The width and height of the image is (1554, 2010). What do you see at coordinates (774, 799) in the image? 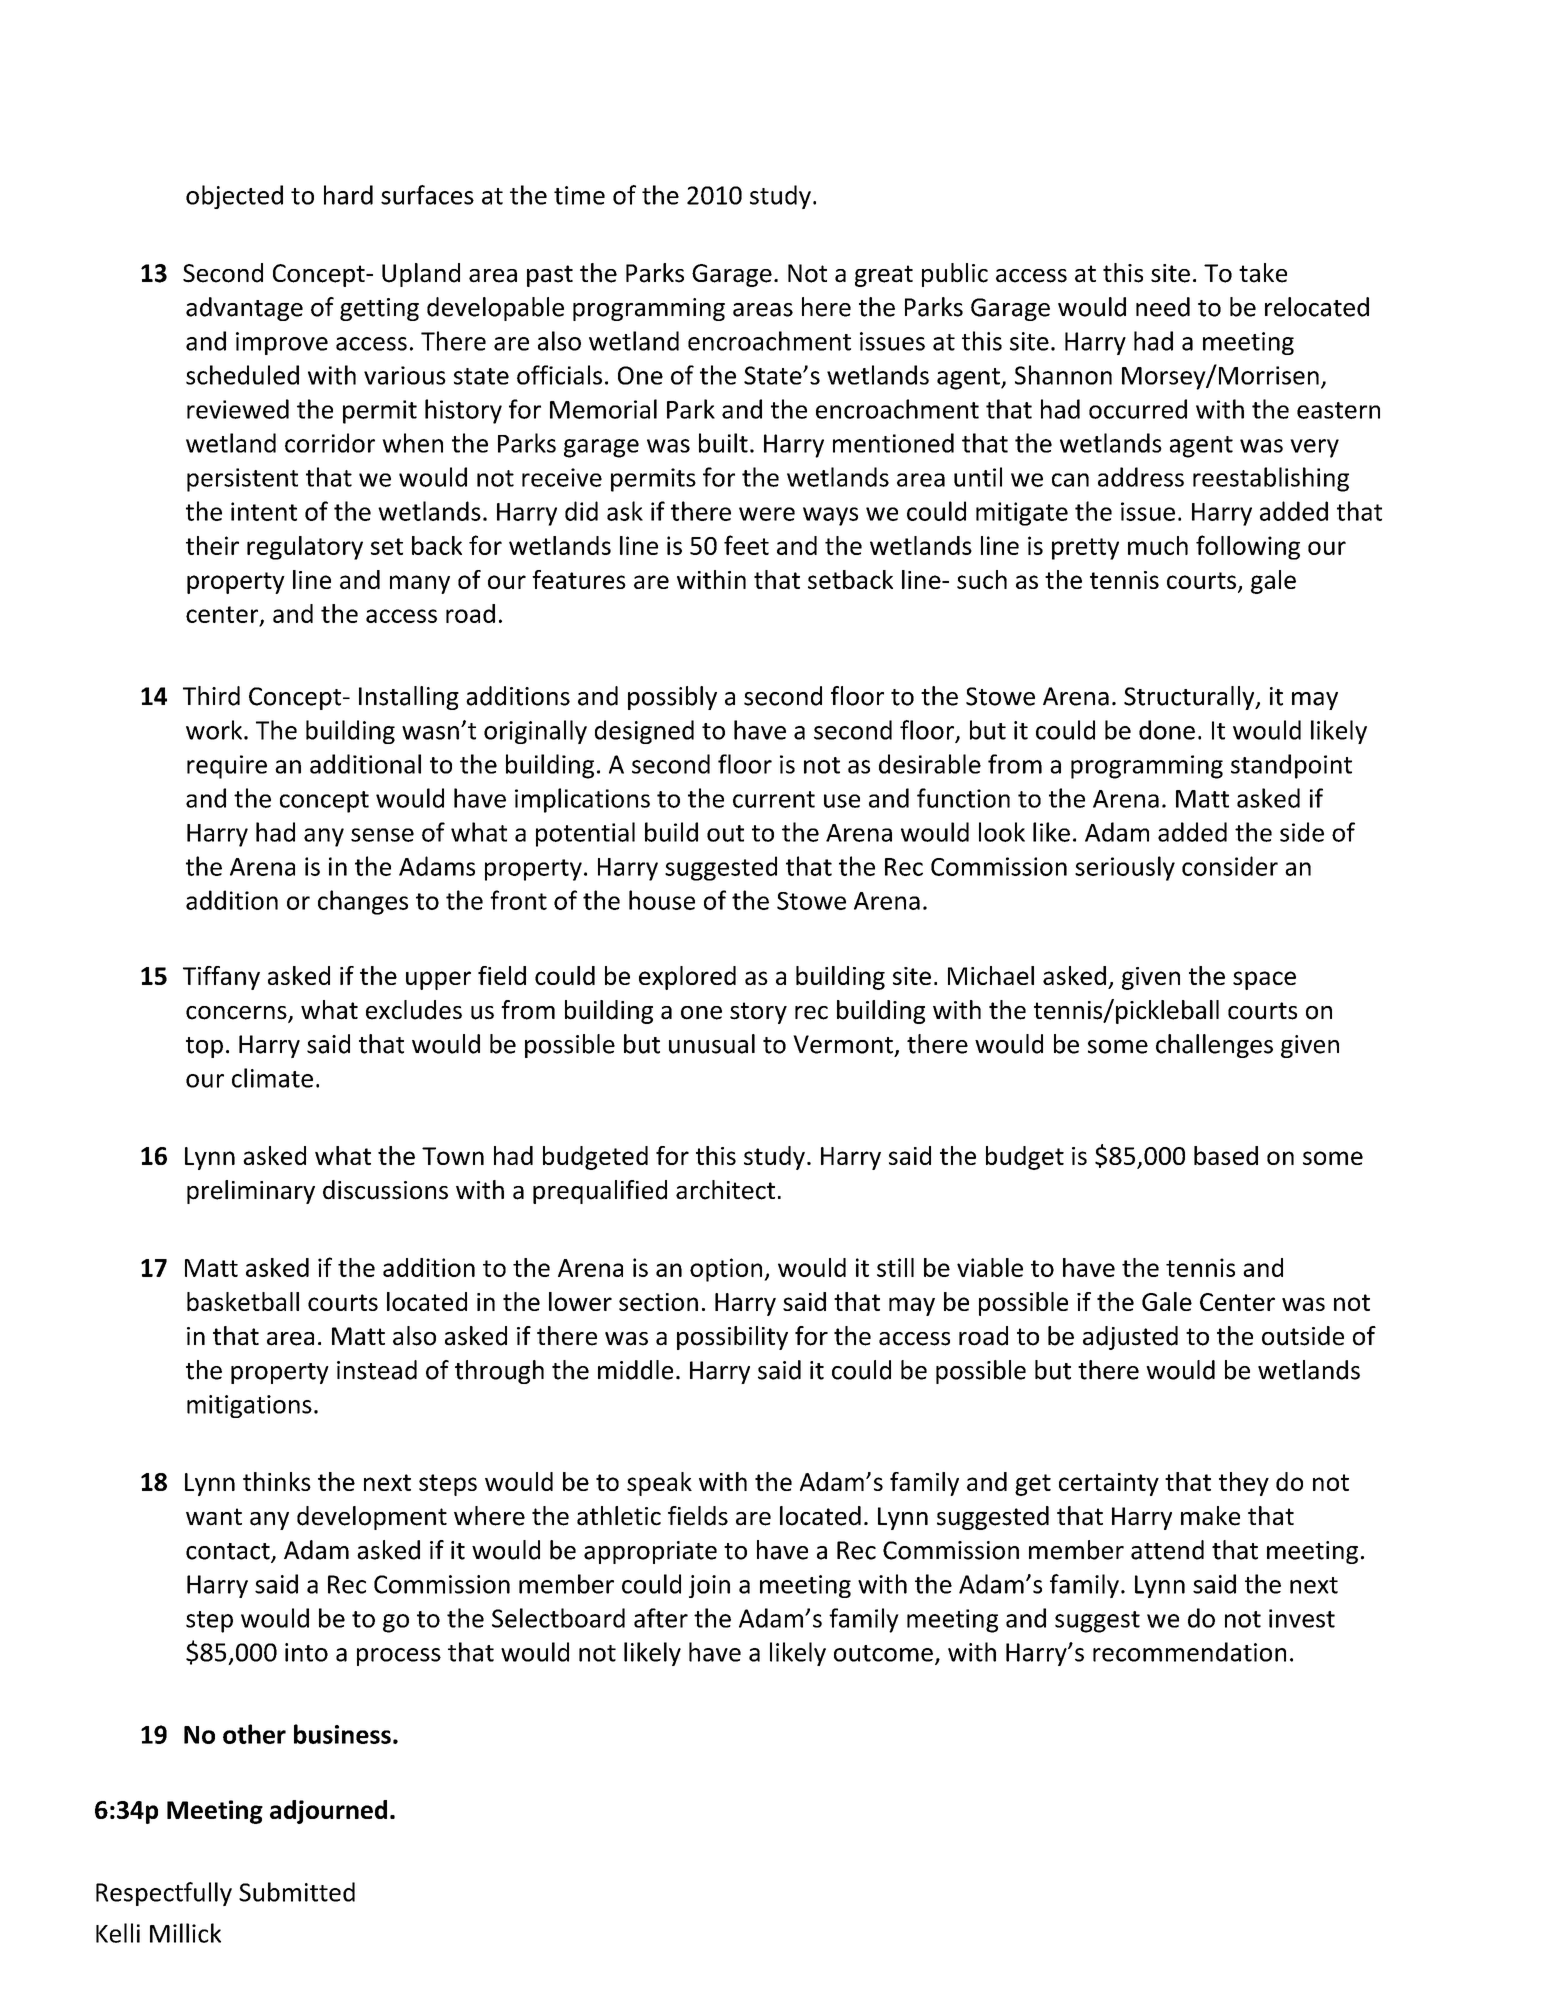
I see `current` at bounding box center [774, 799].
